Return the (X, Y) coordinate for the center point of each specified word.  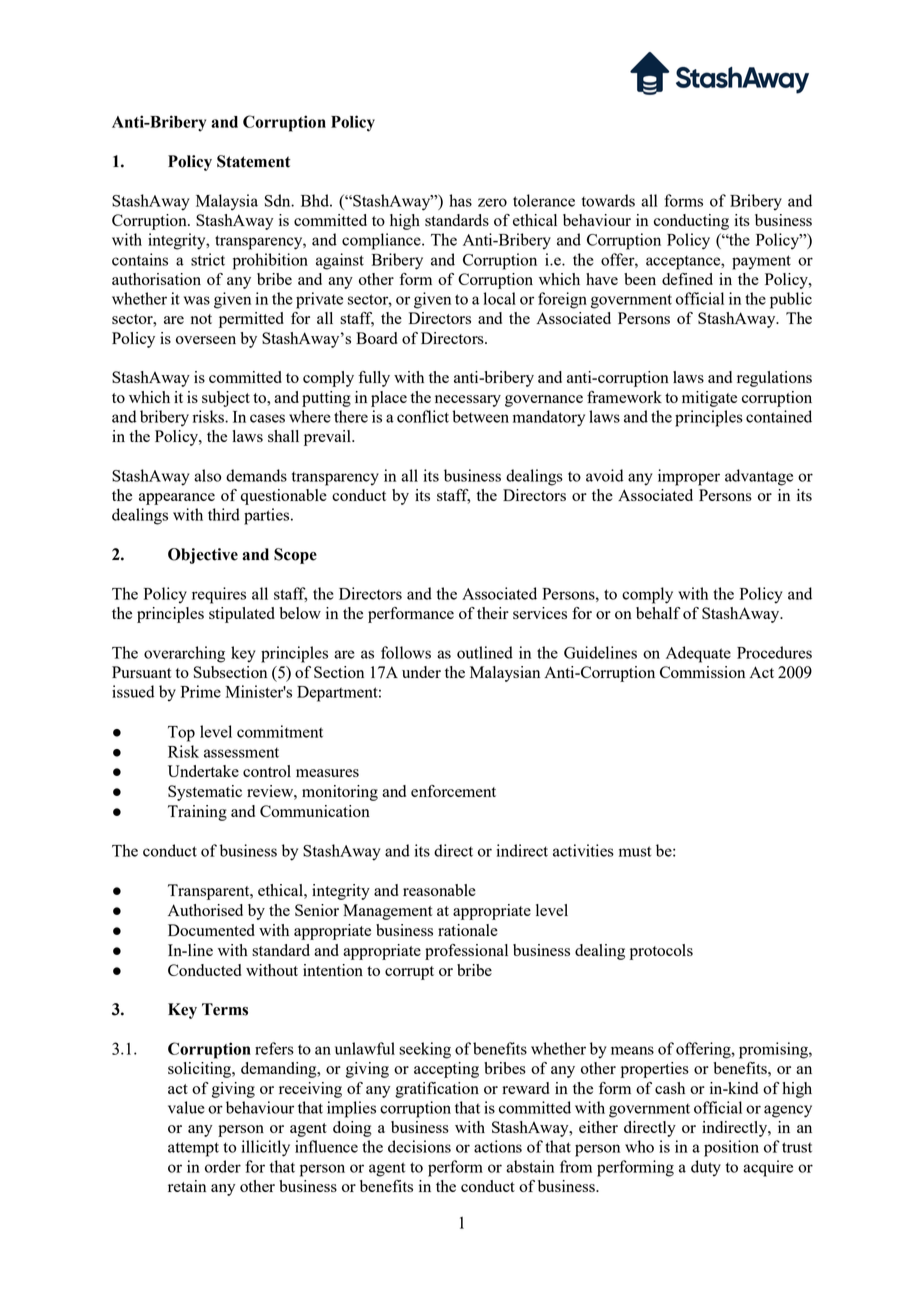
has (460, 200)
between (480, 416)
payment (761, 262)
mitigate (709, 399)
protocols (661, 952)
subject (226, 399)
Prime (201, 691)
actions (498, 1146)
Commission (702, 672)
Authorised (205, 910)
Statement (253, 161)
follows (406, 652)
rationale (468, 930)
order (223, 1166)
